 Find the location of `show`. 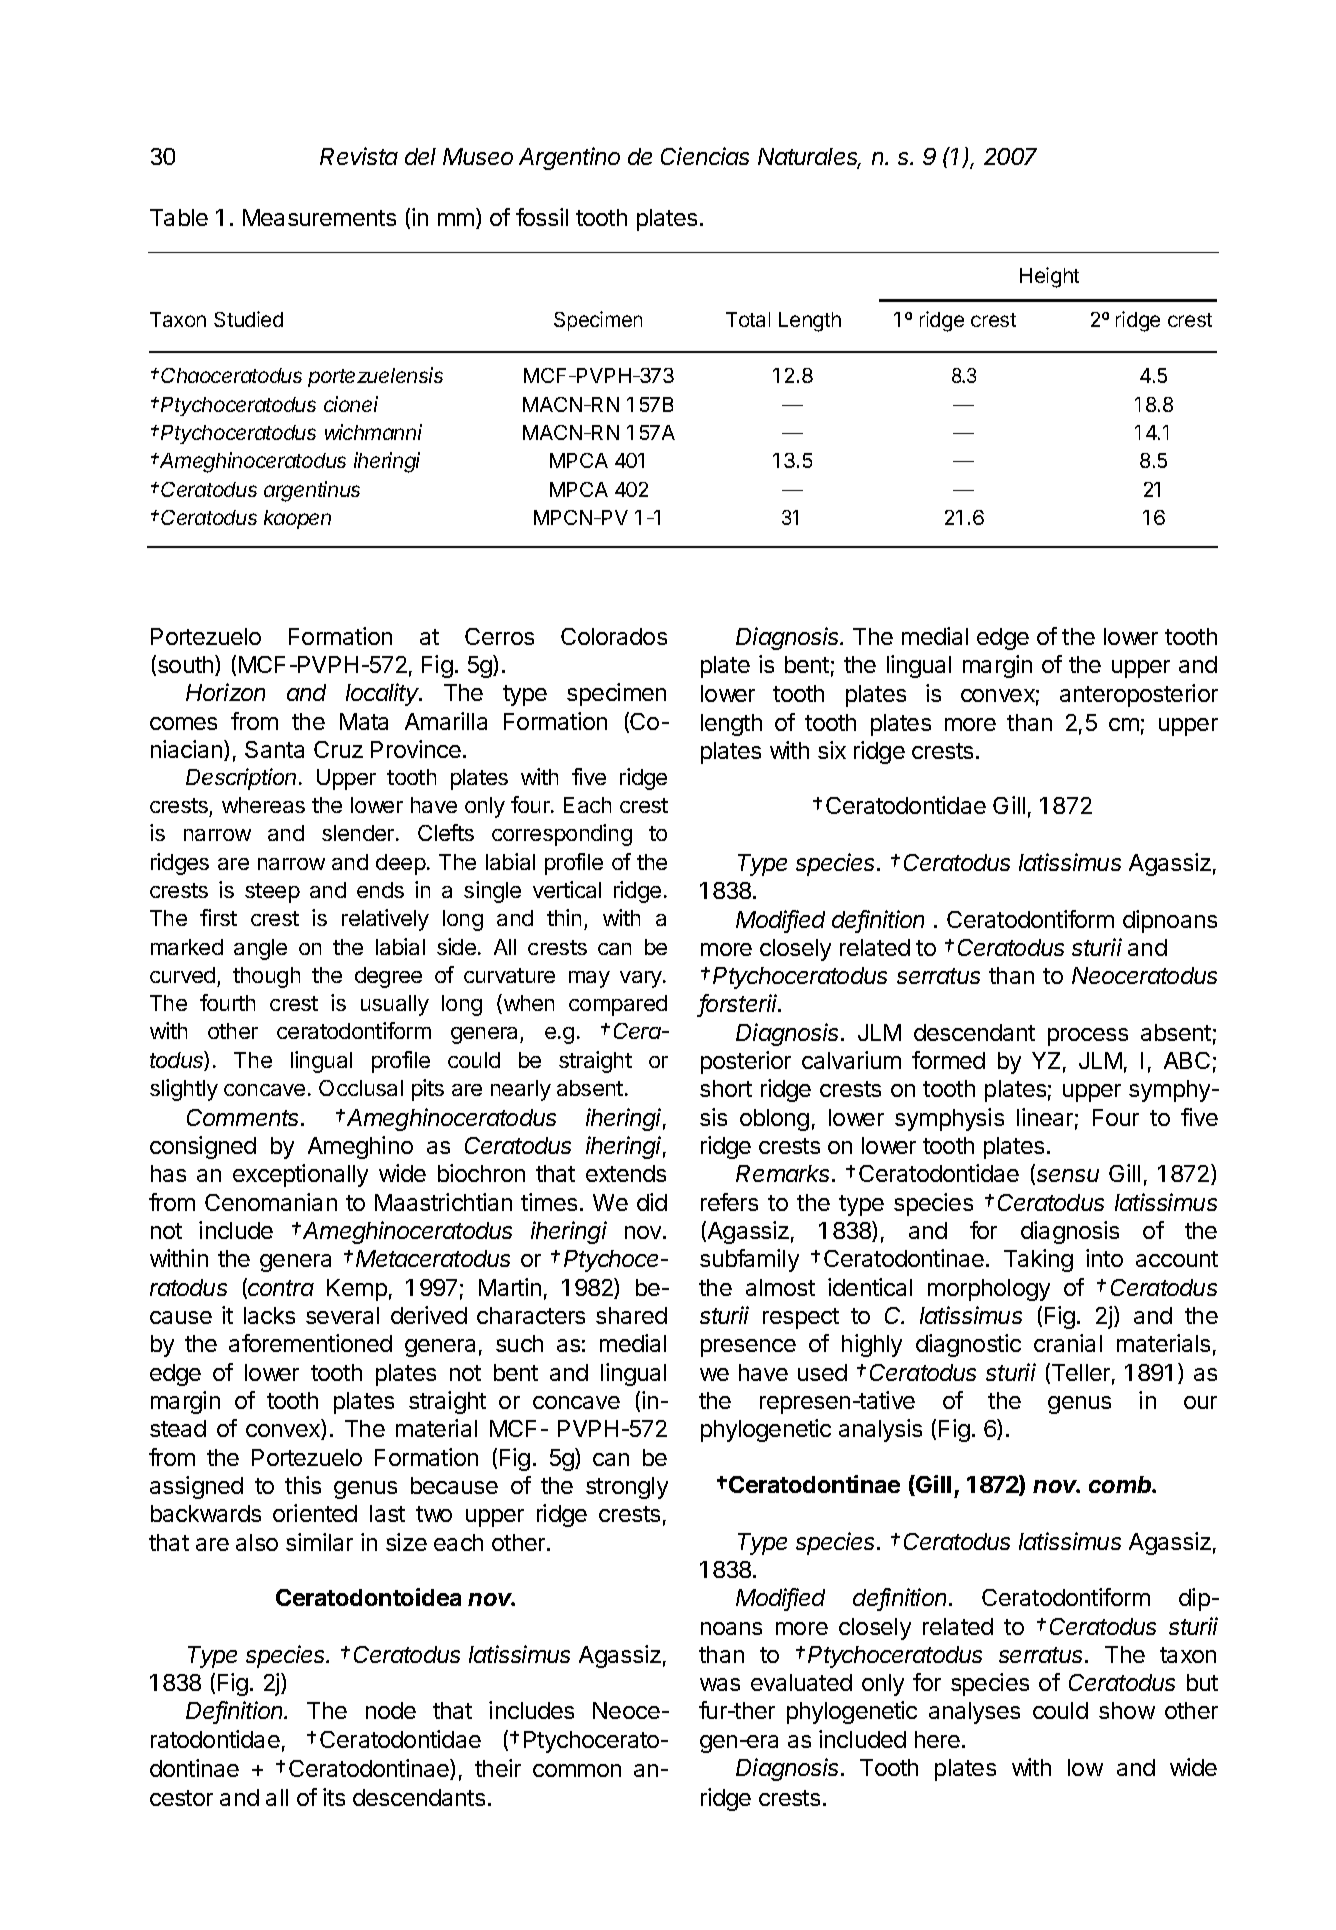

show is located at coordinates (1127, 1710).
